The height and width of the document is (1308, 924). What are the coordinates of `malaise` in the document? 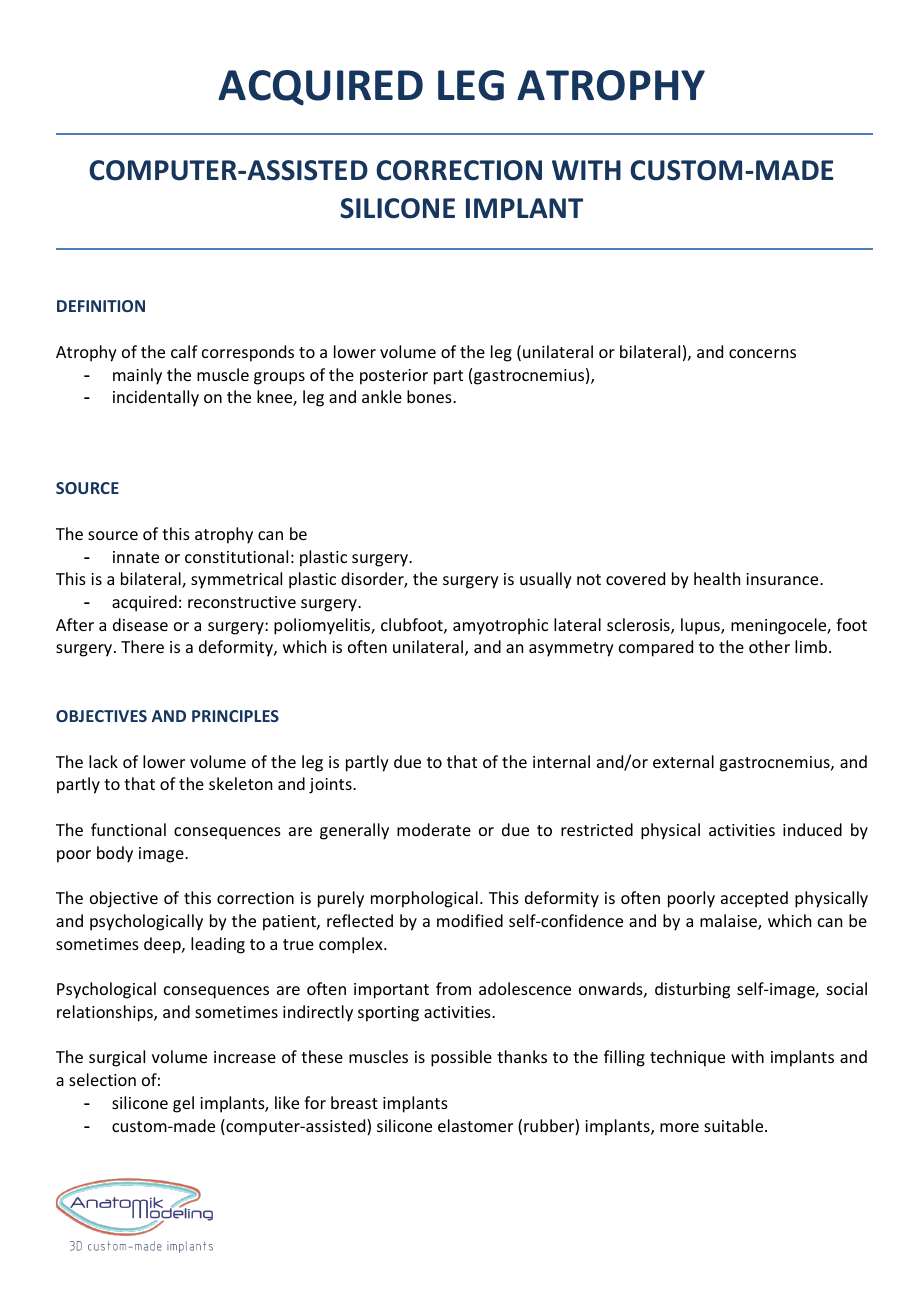 It's located at (729, 922).
